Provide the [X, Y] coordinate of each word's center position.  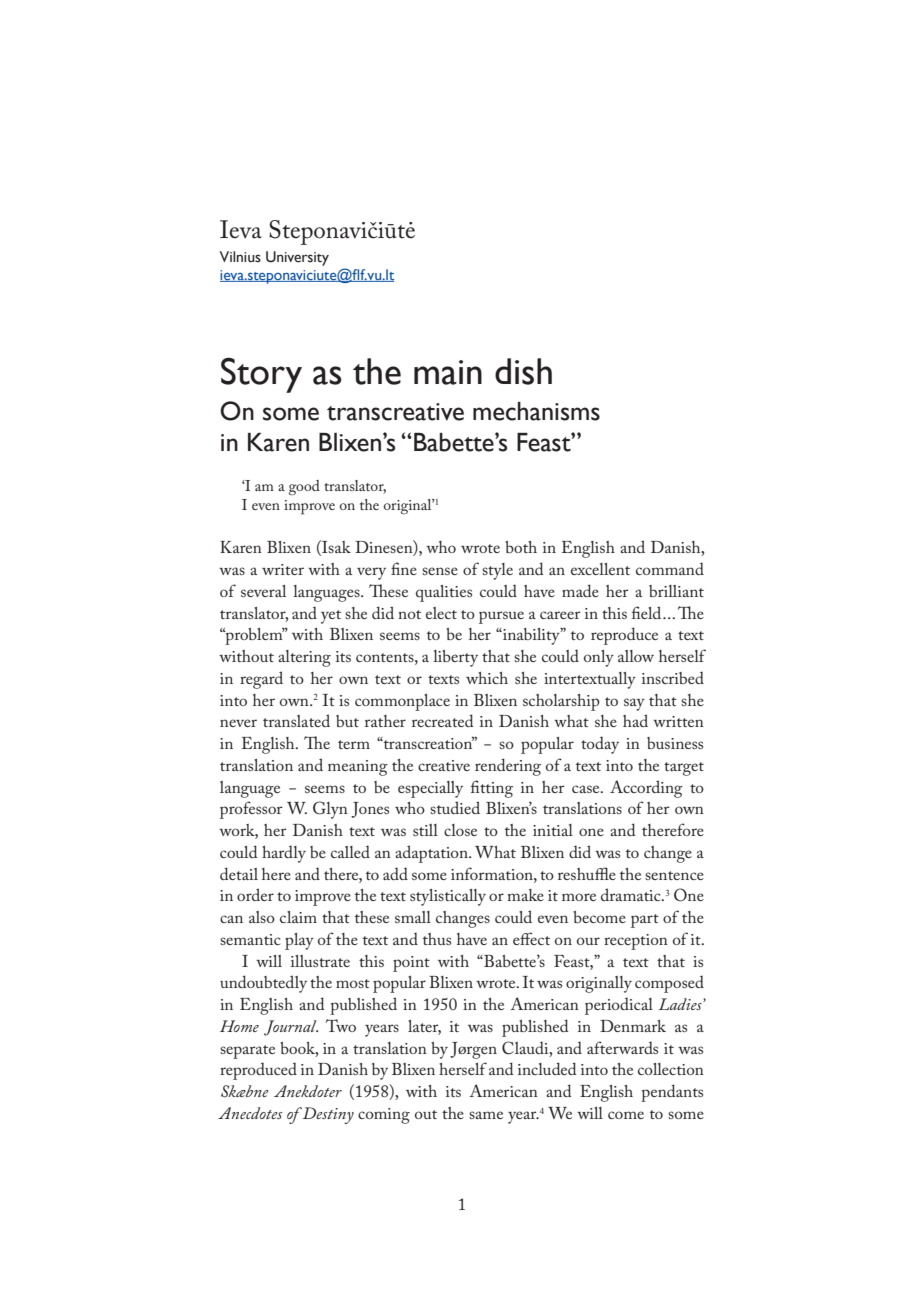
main [448, 372]
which [487, 678]
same [486, 1115]
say [634, 704]
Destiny [328, 1115]
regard [261, 680]
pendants [672, 1093]
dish [523, 371]
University [297, 258]
